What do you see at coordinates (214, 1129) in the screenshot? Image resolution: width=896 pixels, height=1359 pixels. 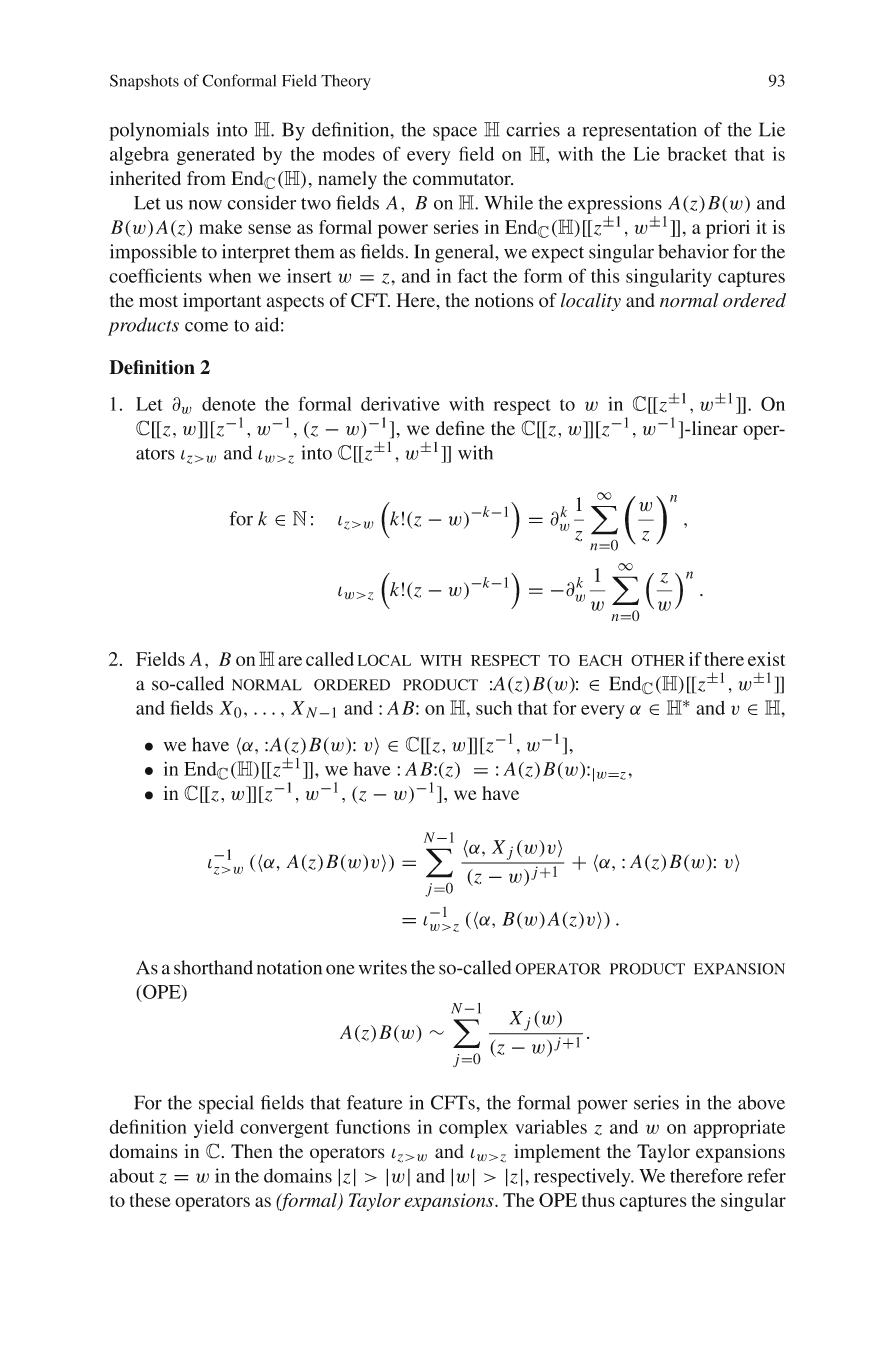 I see `yield` at bounding box center [214, 1129].
